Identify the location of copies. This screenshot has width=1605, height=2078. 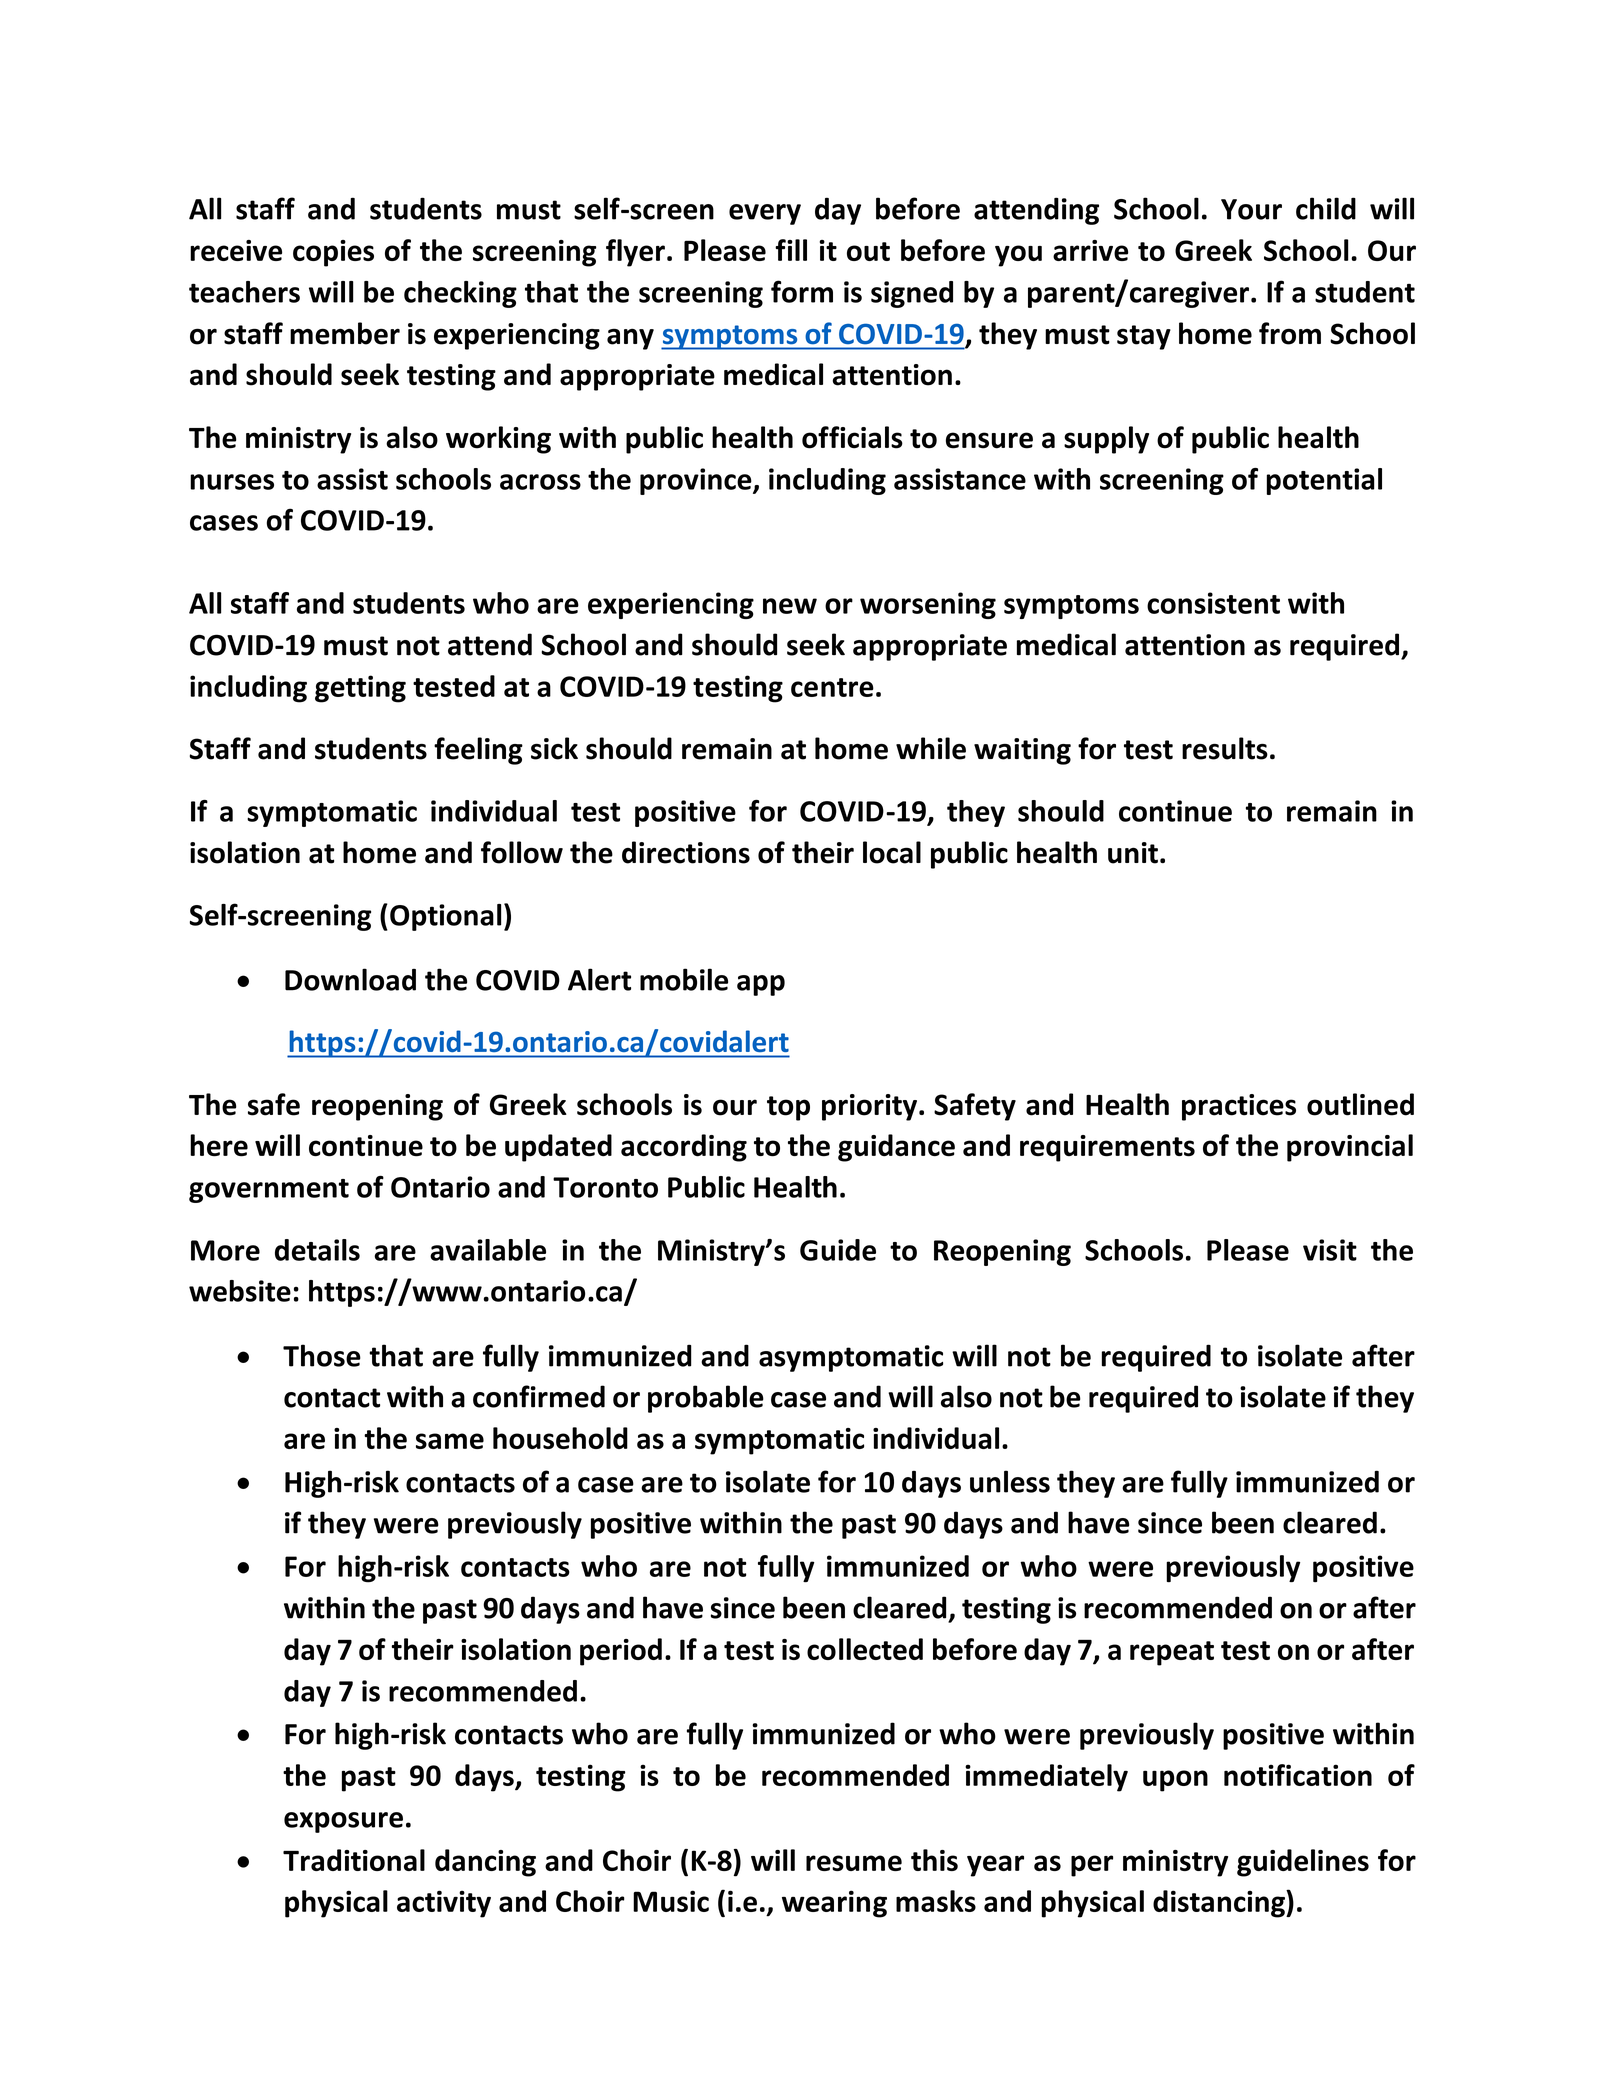
(333, 253).
